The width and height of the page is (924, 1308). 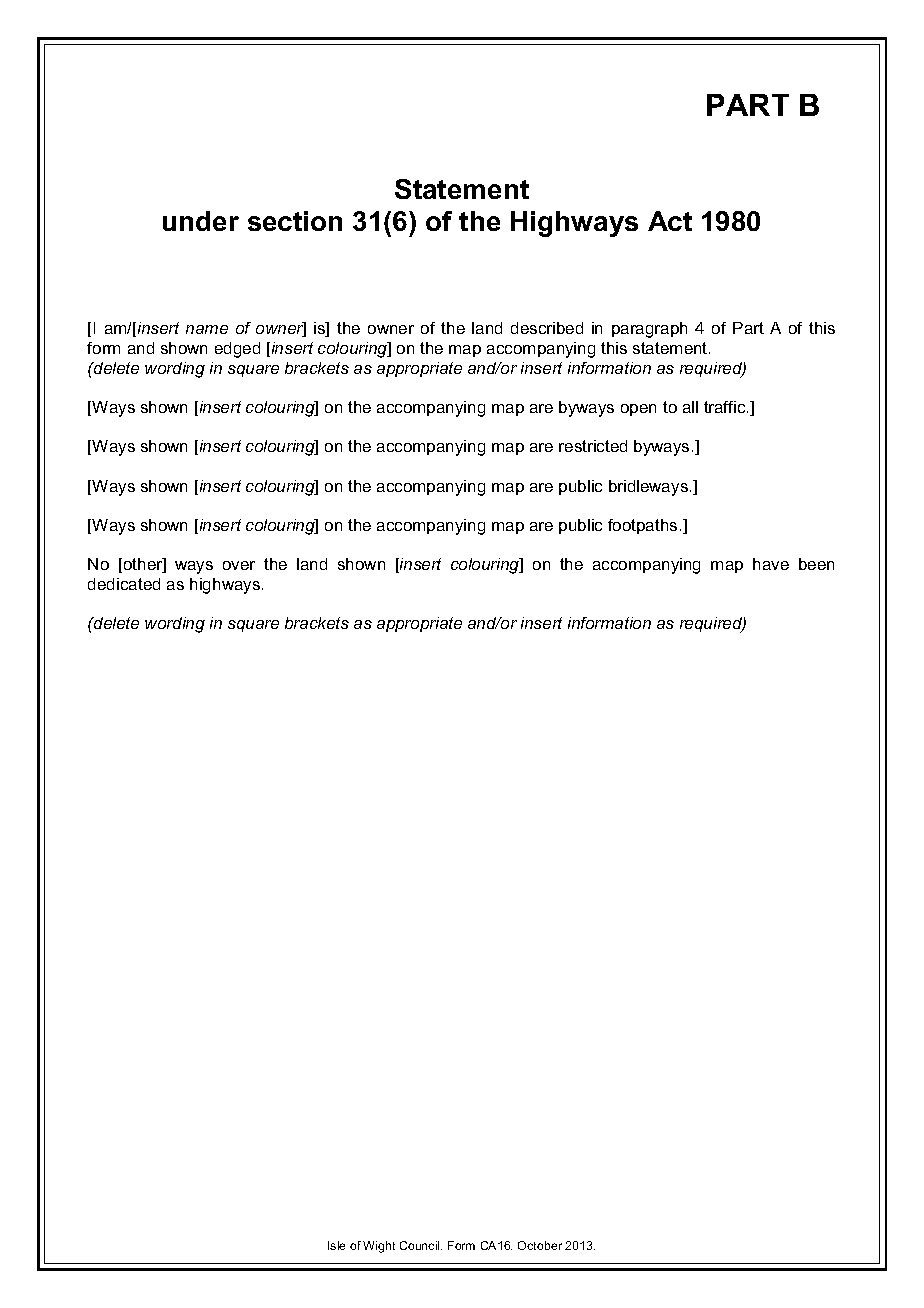 I want to click on have, so click(x=771, y=564).
